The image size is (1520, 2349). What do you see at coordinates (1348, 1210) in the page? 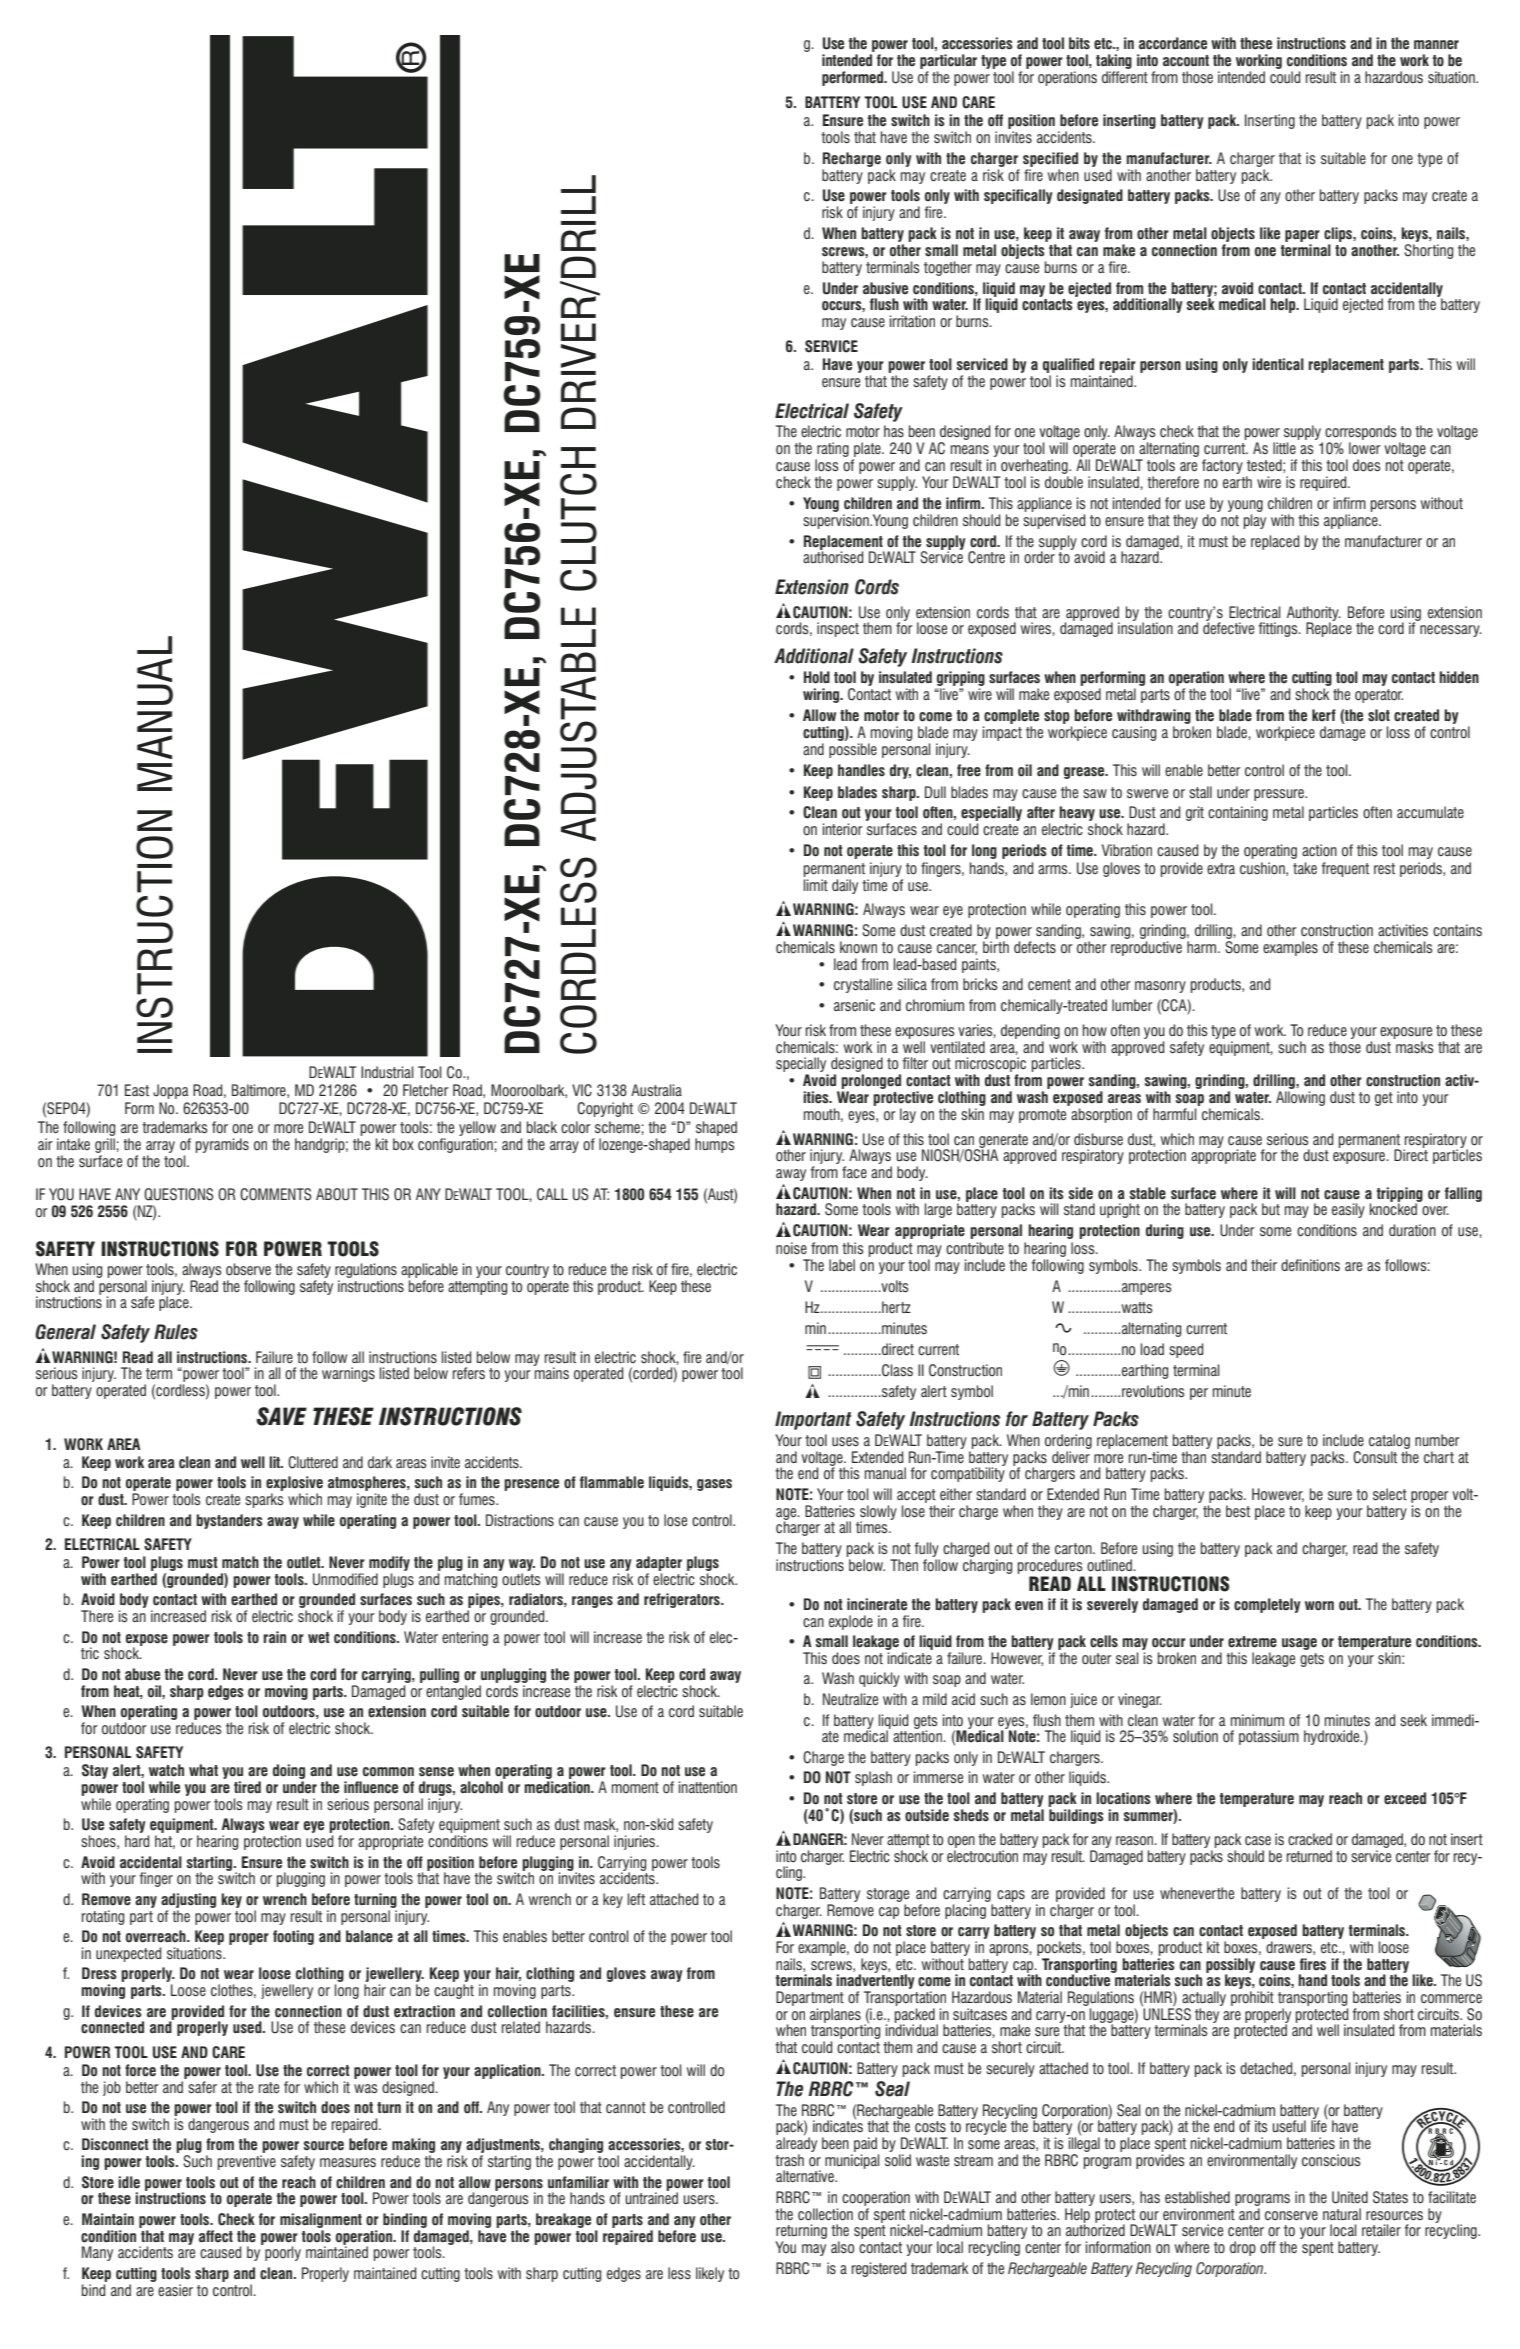
I see `easily` at bounding box center [1348, 1210].
